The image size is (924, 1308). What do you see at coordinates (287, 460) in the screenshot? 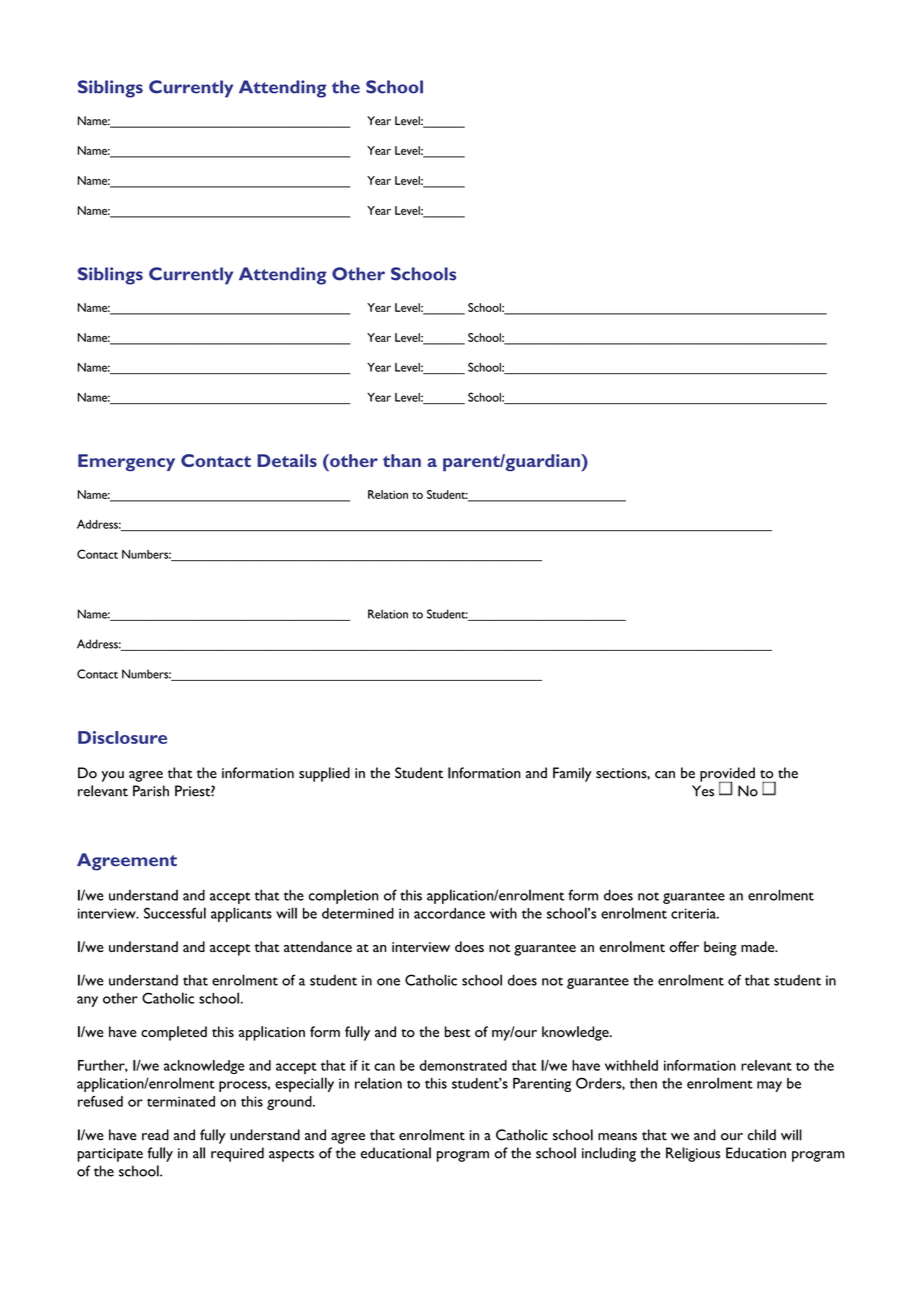
I see `Details` at bounding box center [287, 460].
